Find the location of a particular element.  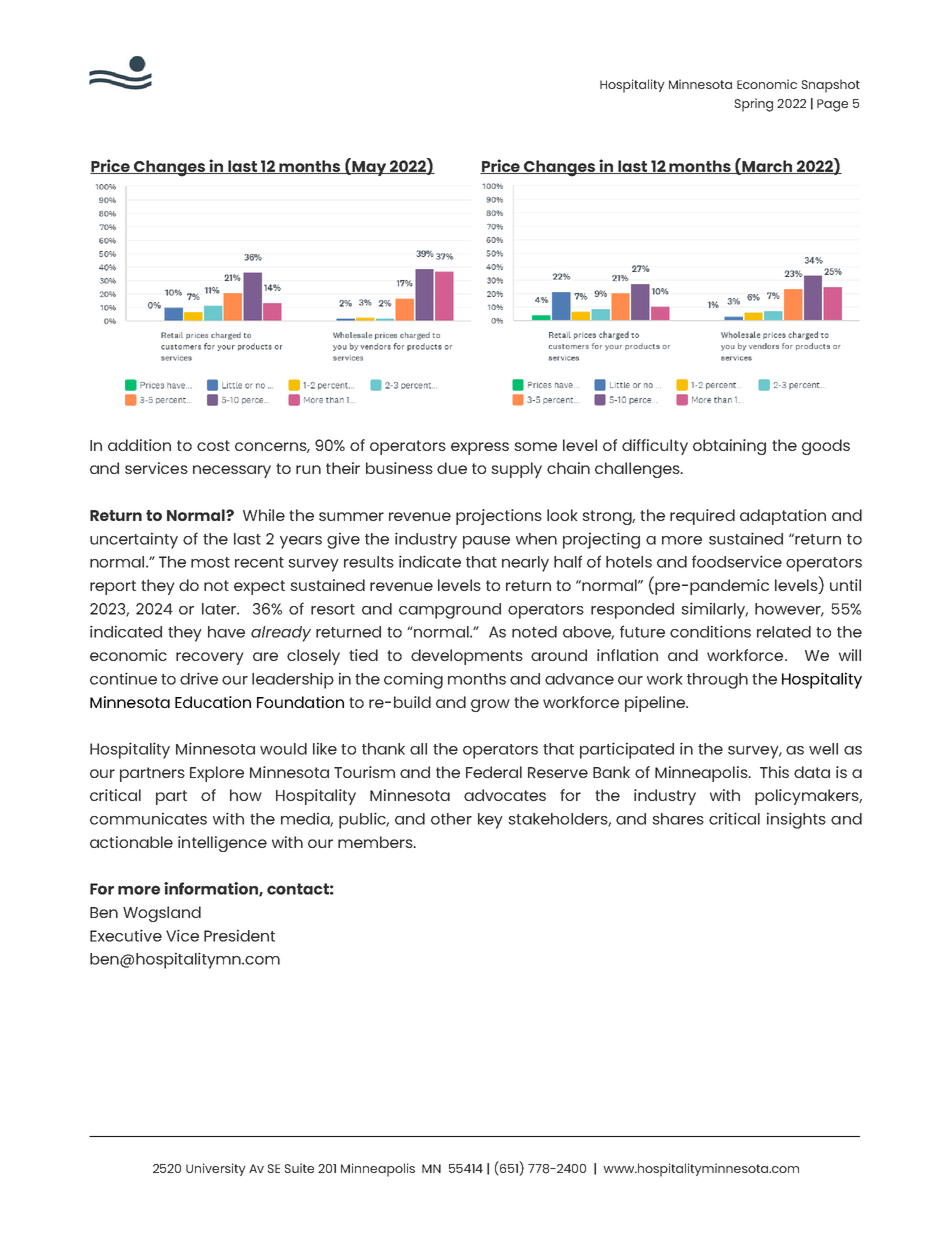

cost is located at coordinates (213, 445).
